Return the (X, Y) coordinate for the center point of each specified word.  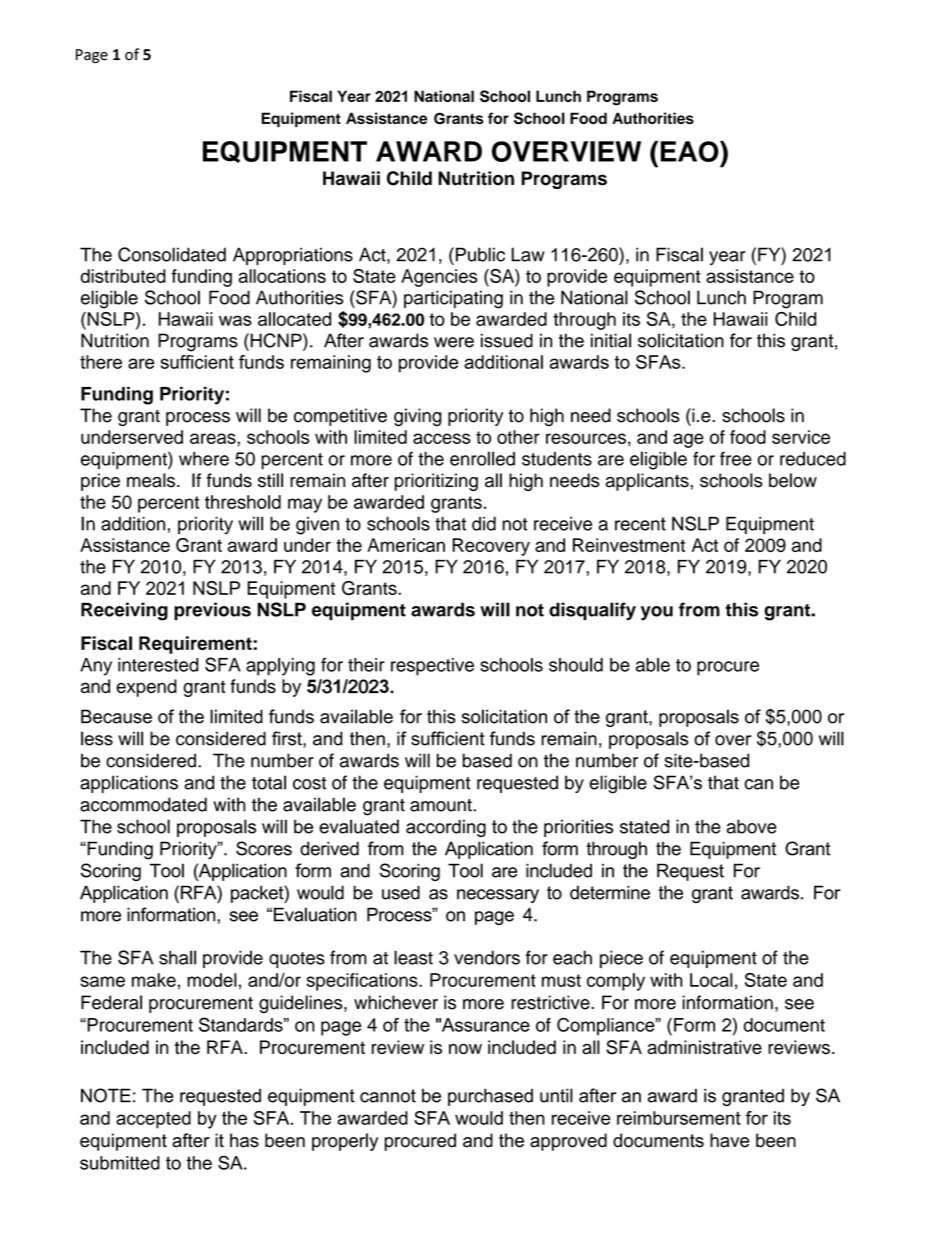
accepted (153, 1120)
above (751, 826)
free (736, 458)
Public (480, 254)
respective (432, 667)
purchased (490, 1097)
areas (214, 438)
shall (177, 957)
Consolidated (172, 254)
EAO (691, 151)
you (657, 613)
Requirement (195, 645)
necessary (498, 896)
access (442, 438)
